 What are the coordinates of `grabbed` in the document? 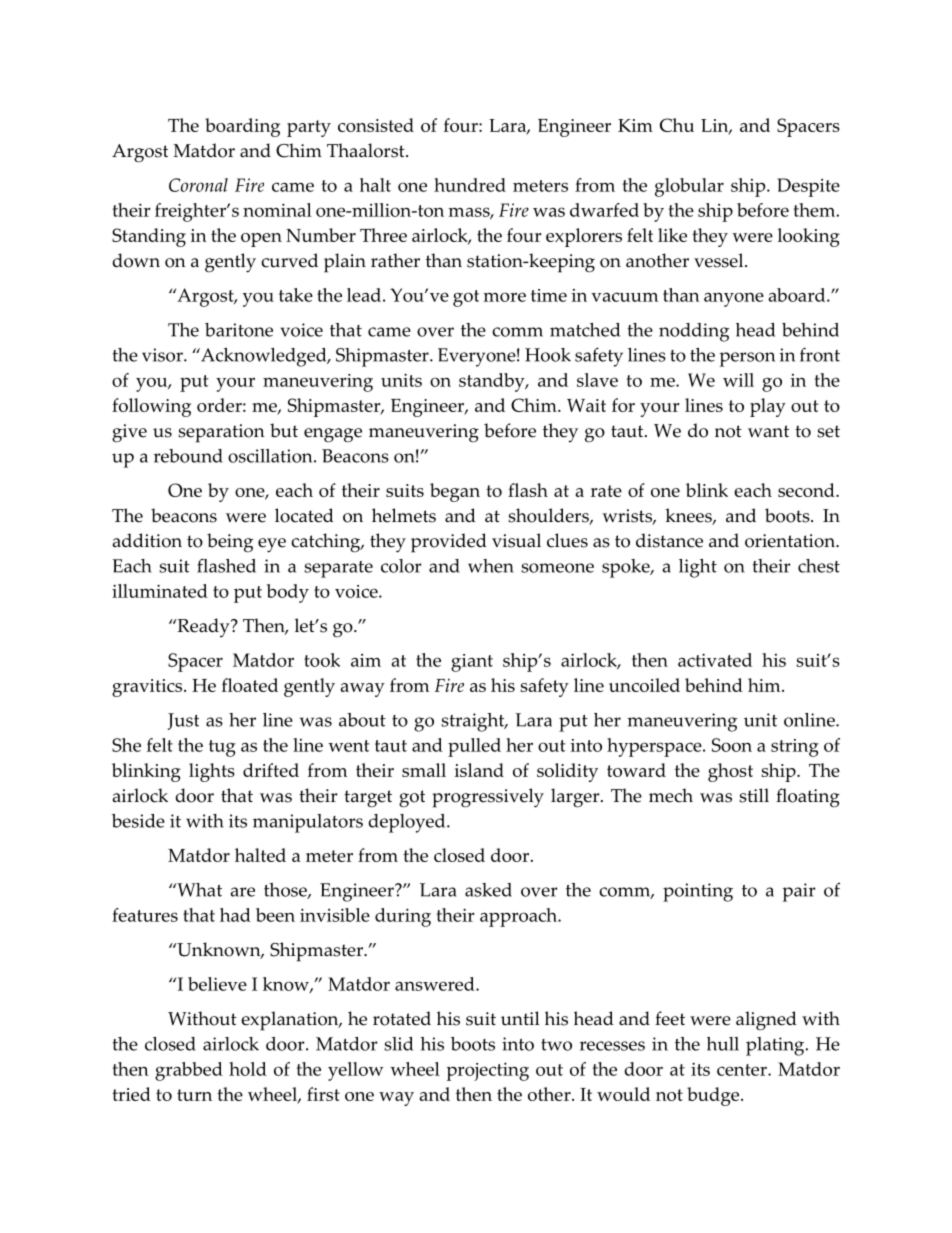 It's located at (189, 1071).
